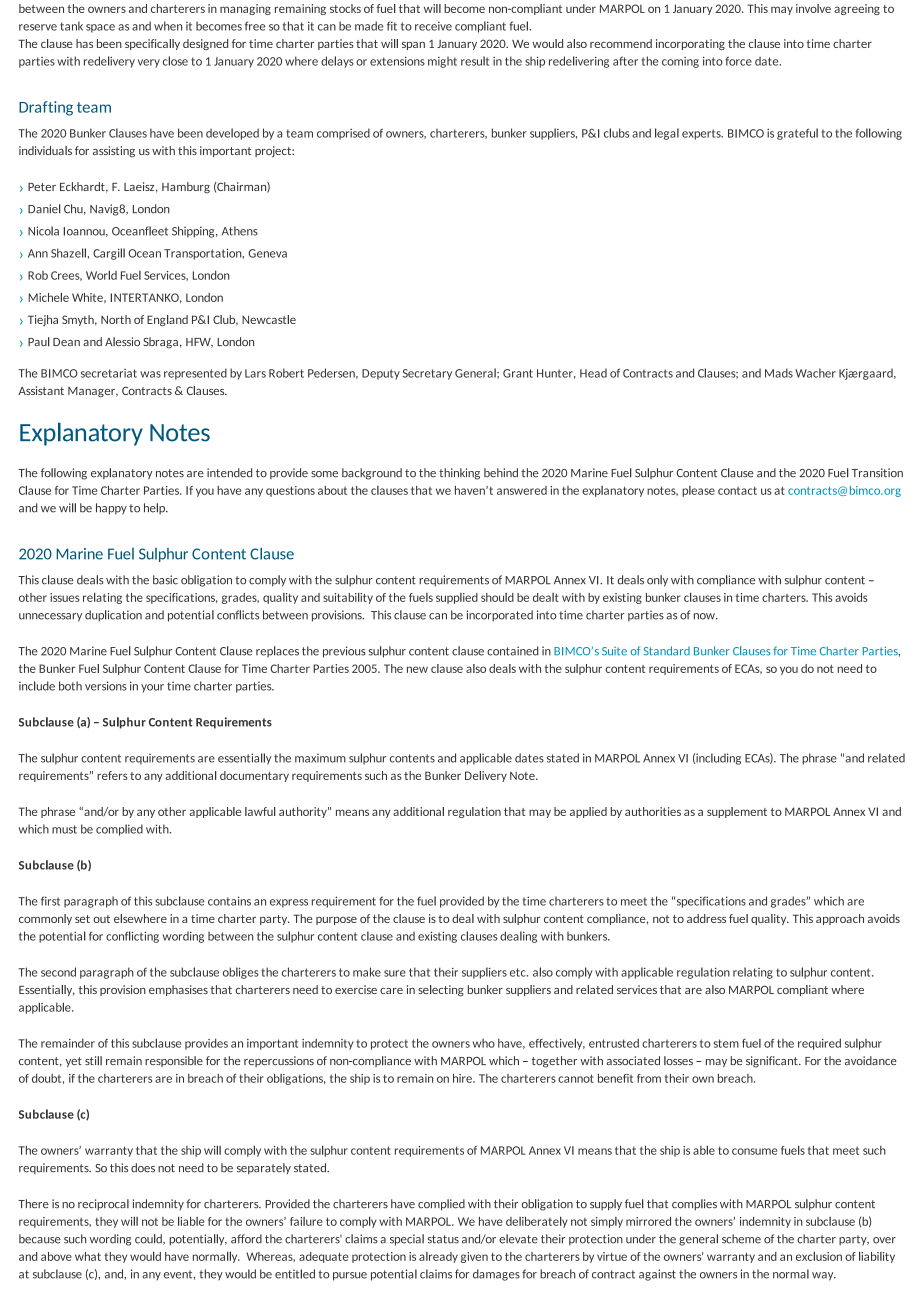 The width and height of the screenshot is (924, 1308). What do you see at coordinates (149, 1239) in the screenshot?
I see `could` at bounding box center [149, 1239].
